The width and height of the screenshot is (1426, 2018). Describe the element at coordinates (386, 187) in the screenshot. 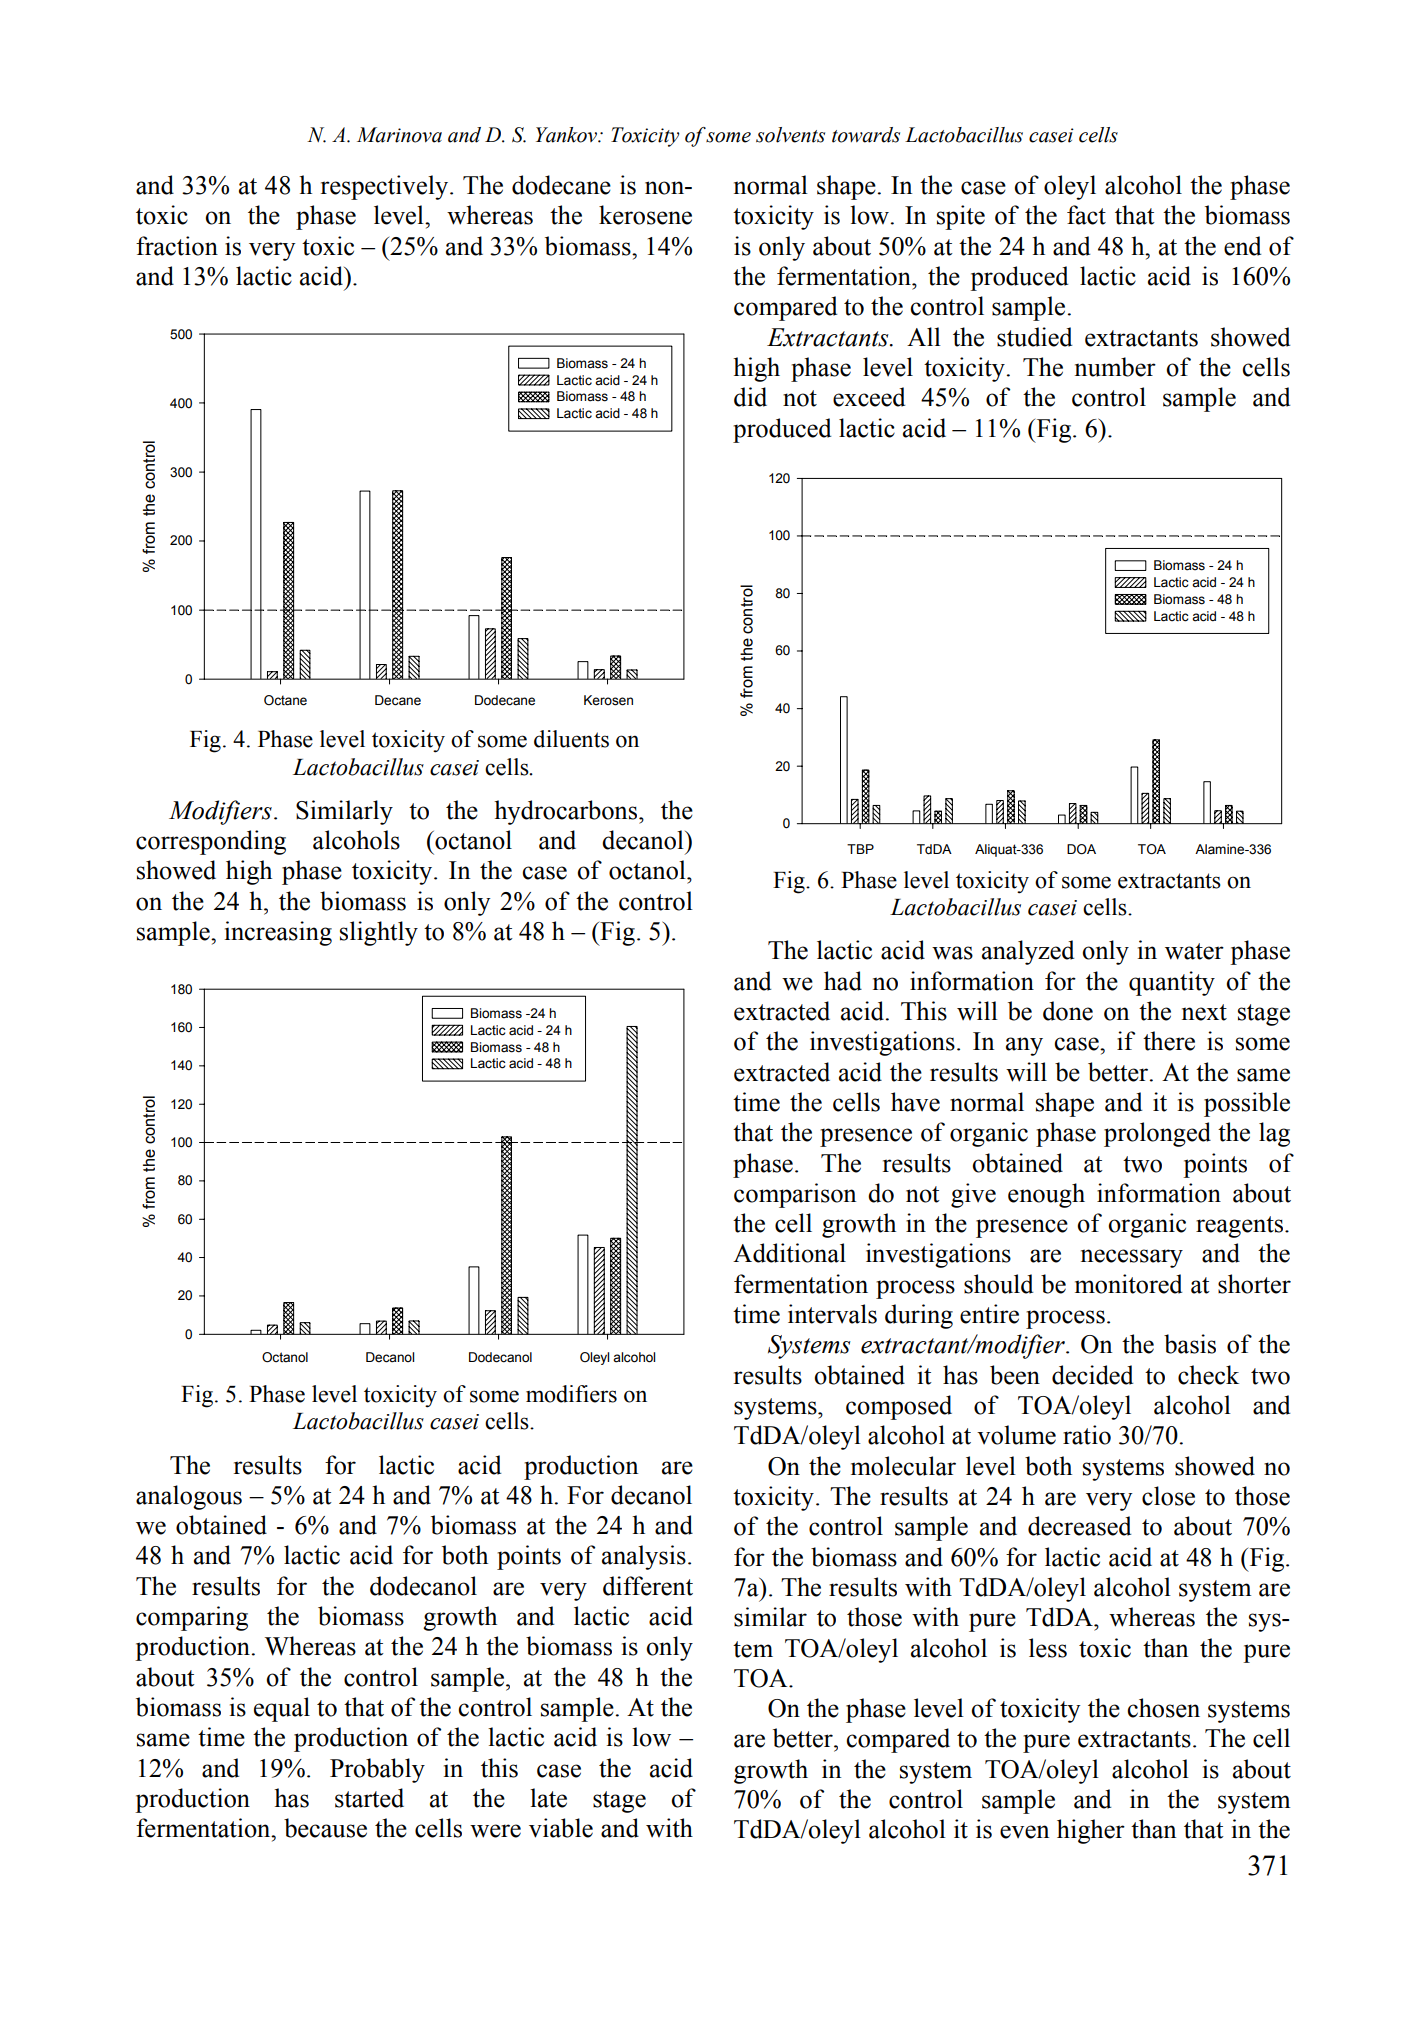

I see `respectively` at that location.
